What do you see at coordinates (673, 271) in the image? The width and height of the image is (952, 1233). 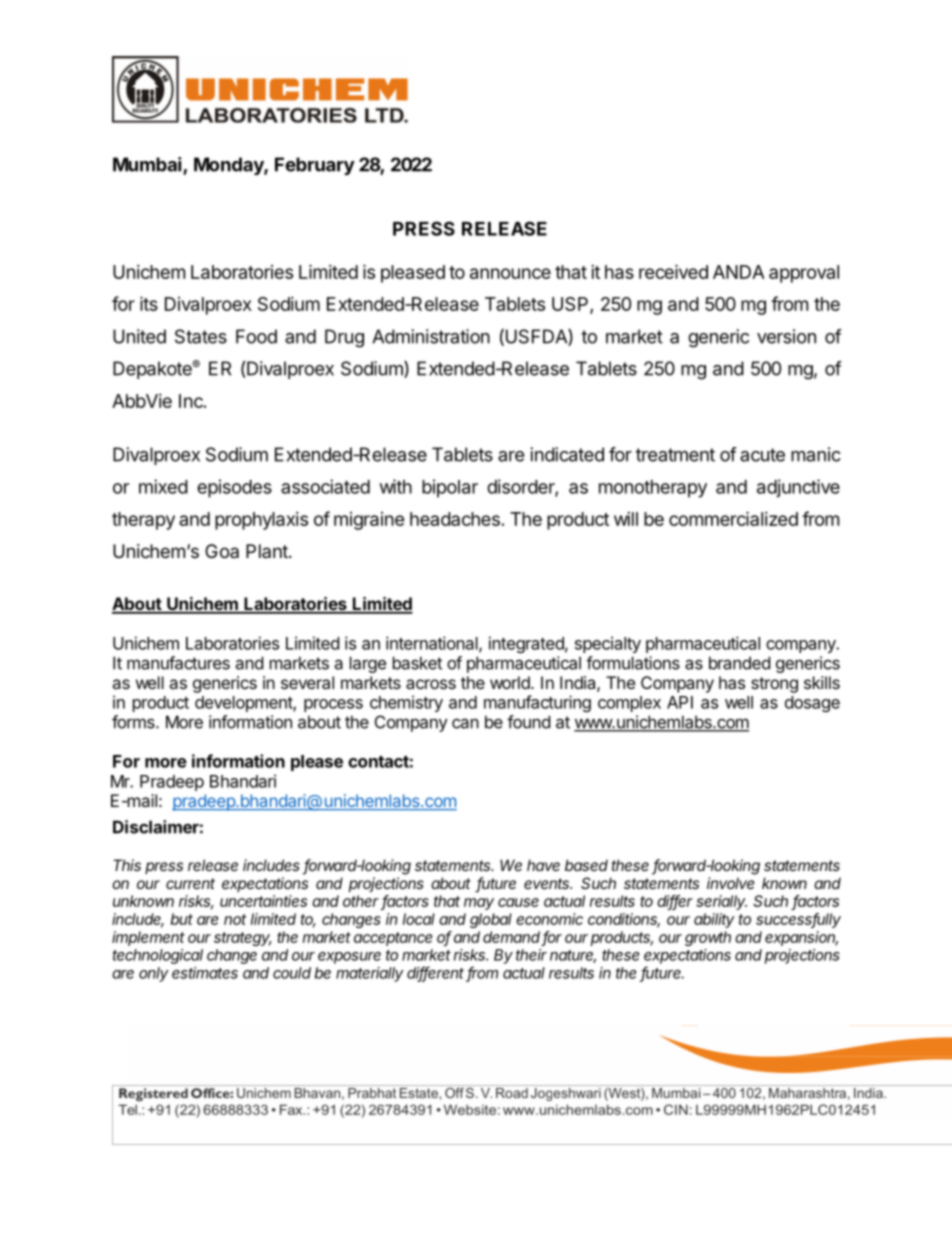 I see `received` at bounding box center [673, 271].
